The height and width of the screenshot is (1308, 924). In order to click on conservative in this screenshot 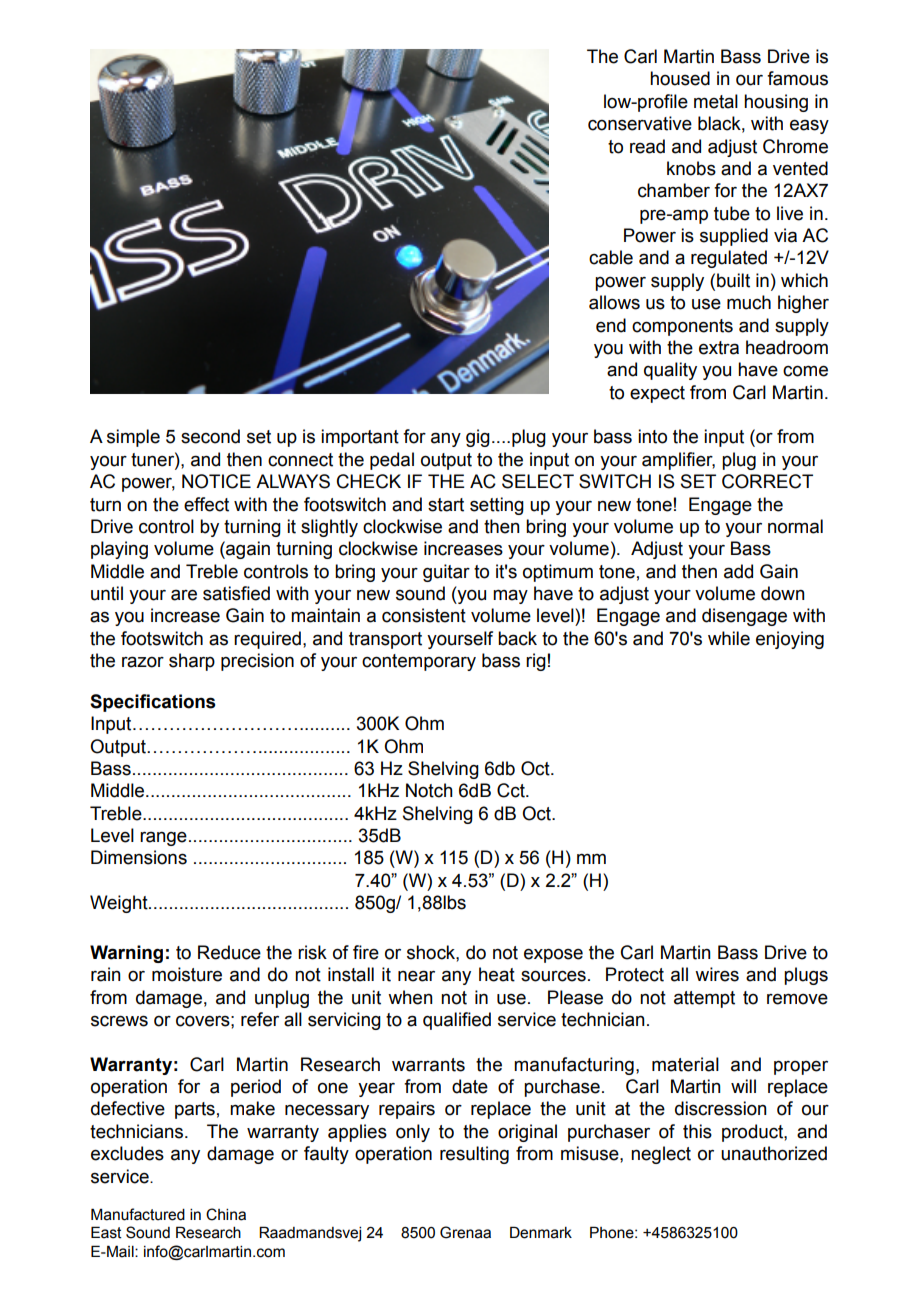, I will do `click(640, 123)`.
